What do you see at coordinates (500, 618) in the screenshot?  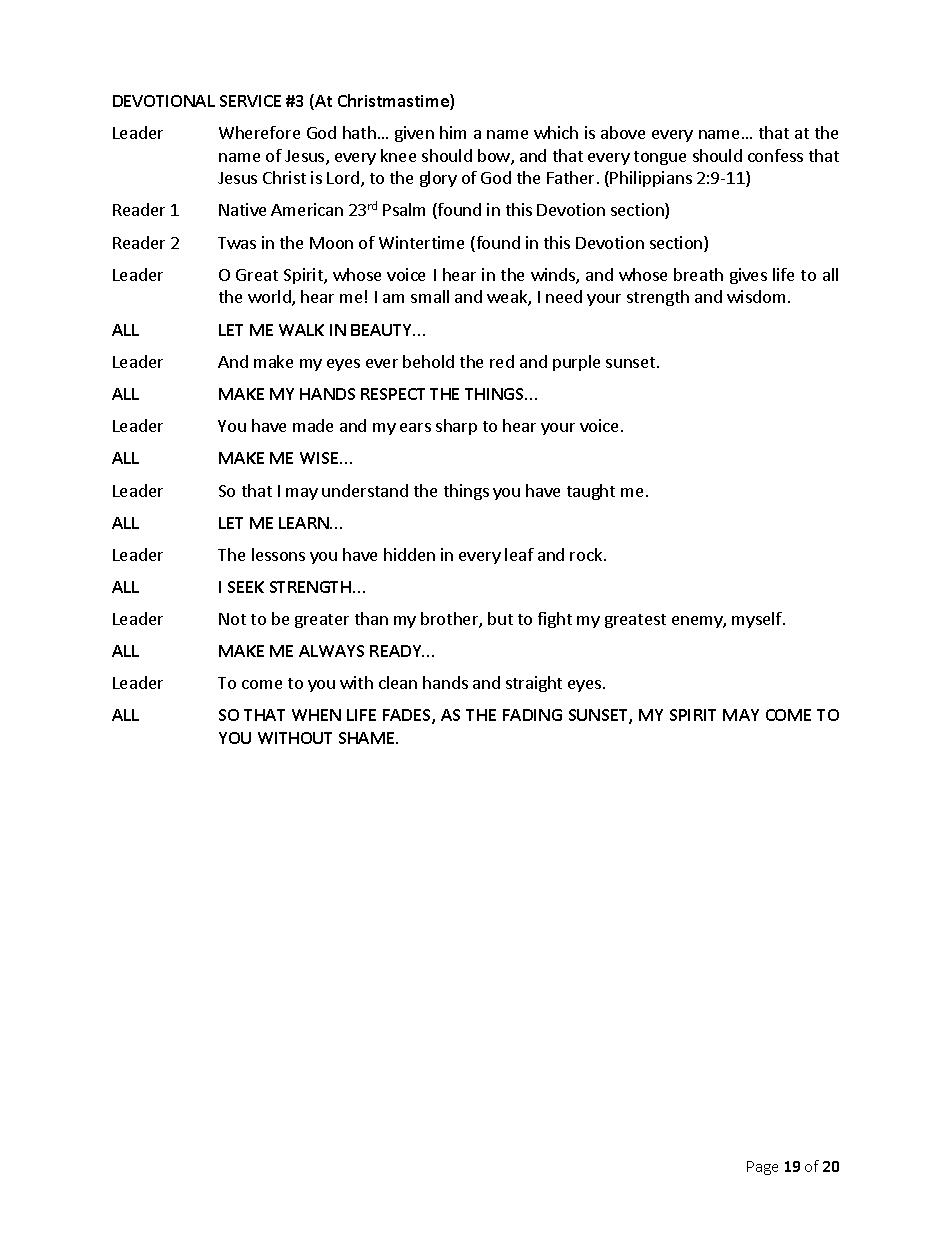 I see `but` at bounding box center [500, 618].
